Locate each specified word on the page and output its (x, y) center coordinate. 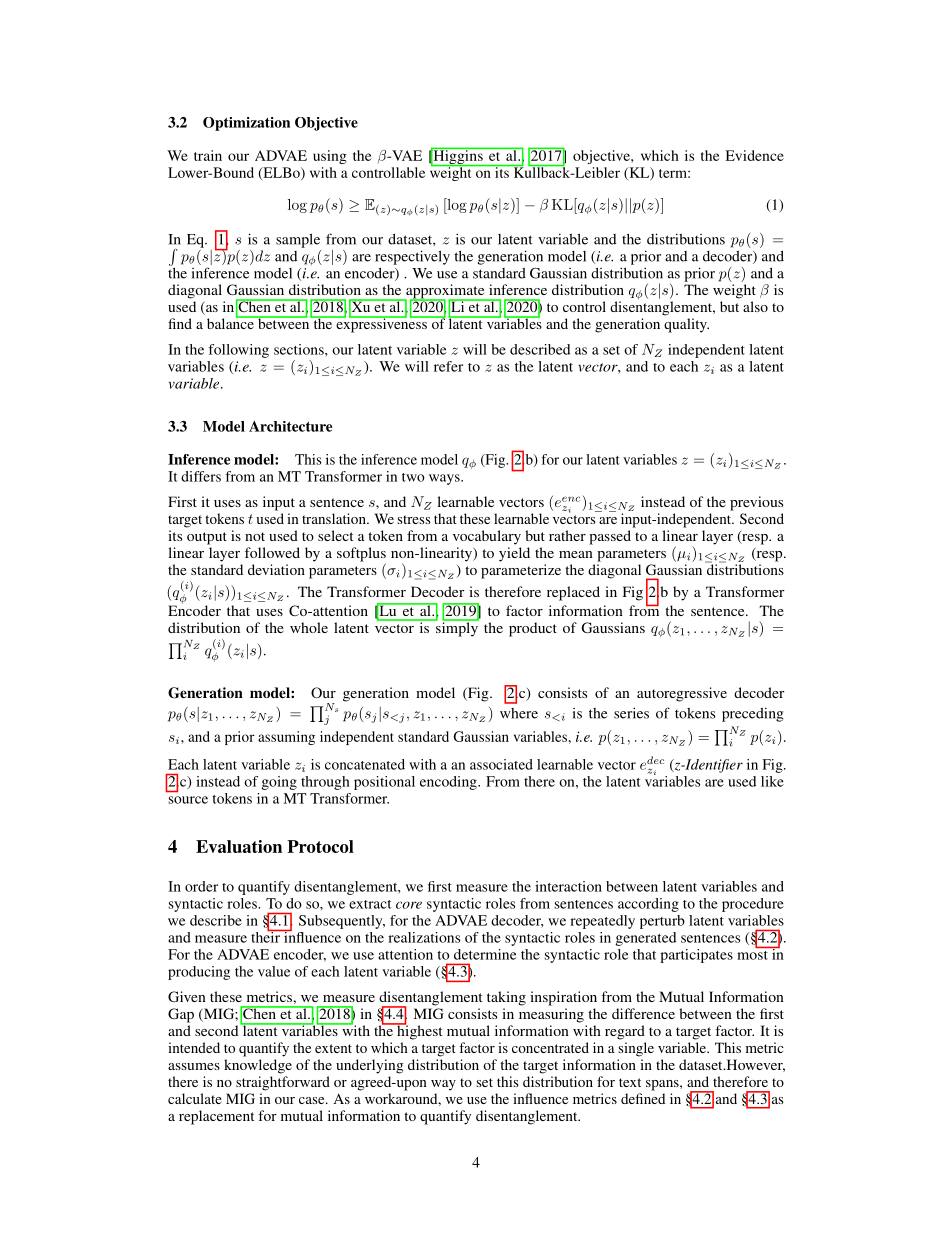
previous (756, 503)
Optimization (246, 124)
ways (445, 479)
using (330, 157)
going (279, 783)
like (772, 781)
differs (201, 476)
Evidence (755, 155)
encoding (449, 783)
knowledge (258, 1066)
